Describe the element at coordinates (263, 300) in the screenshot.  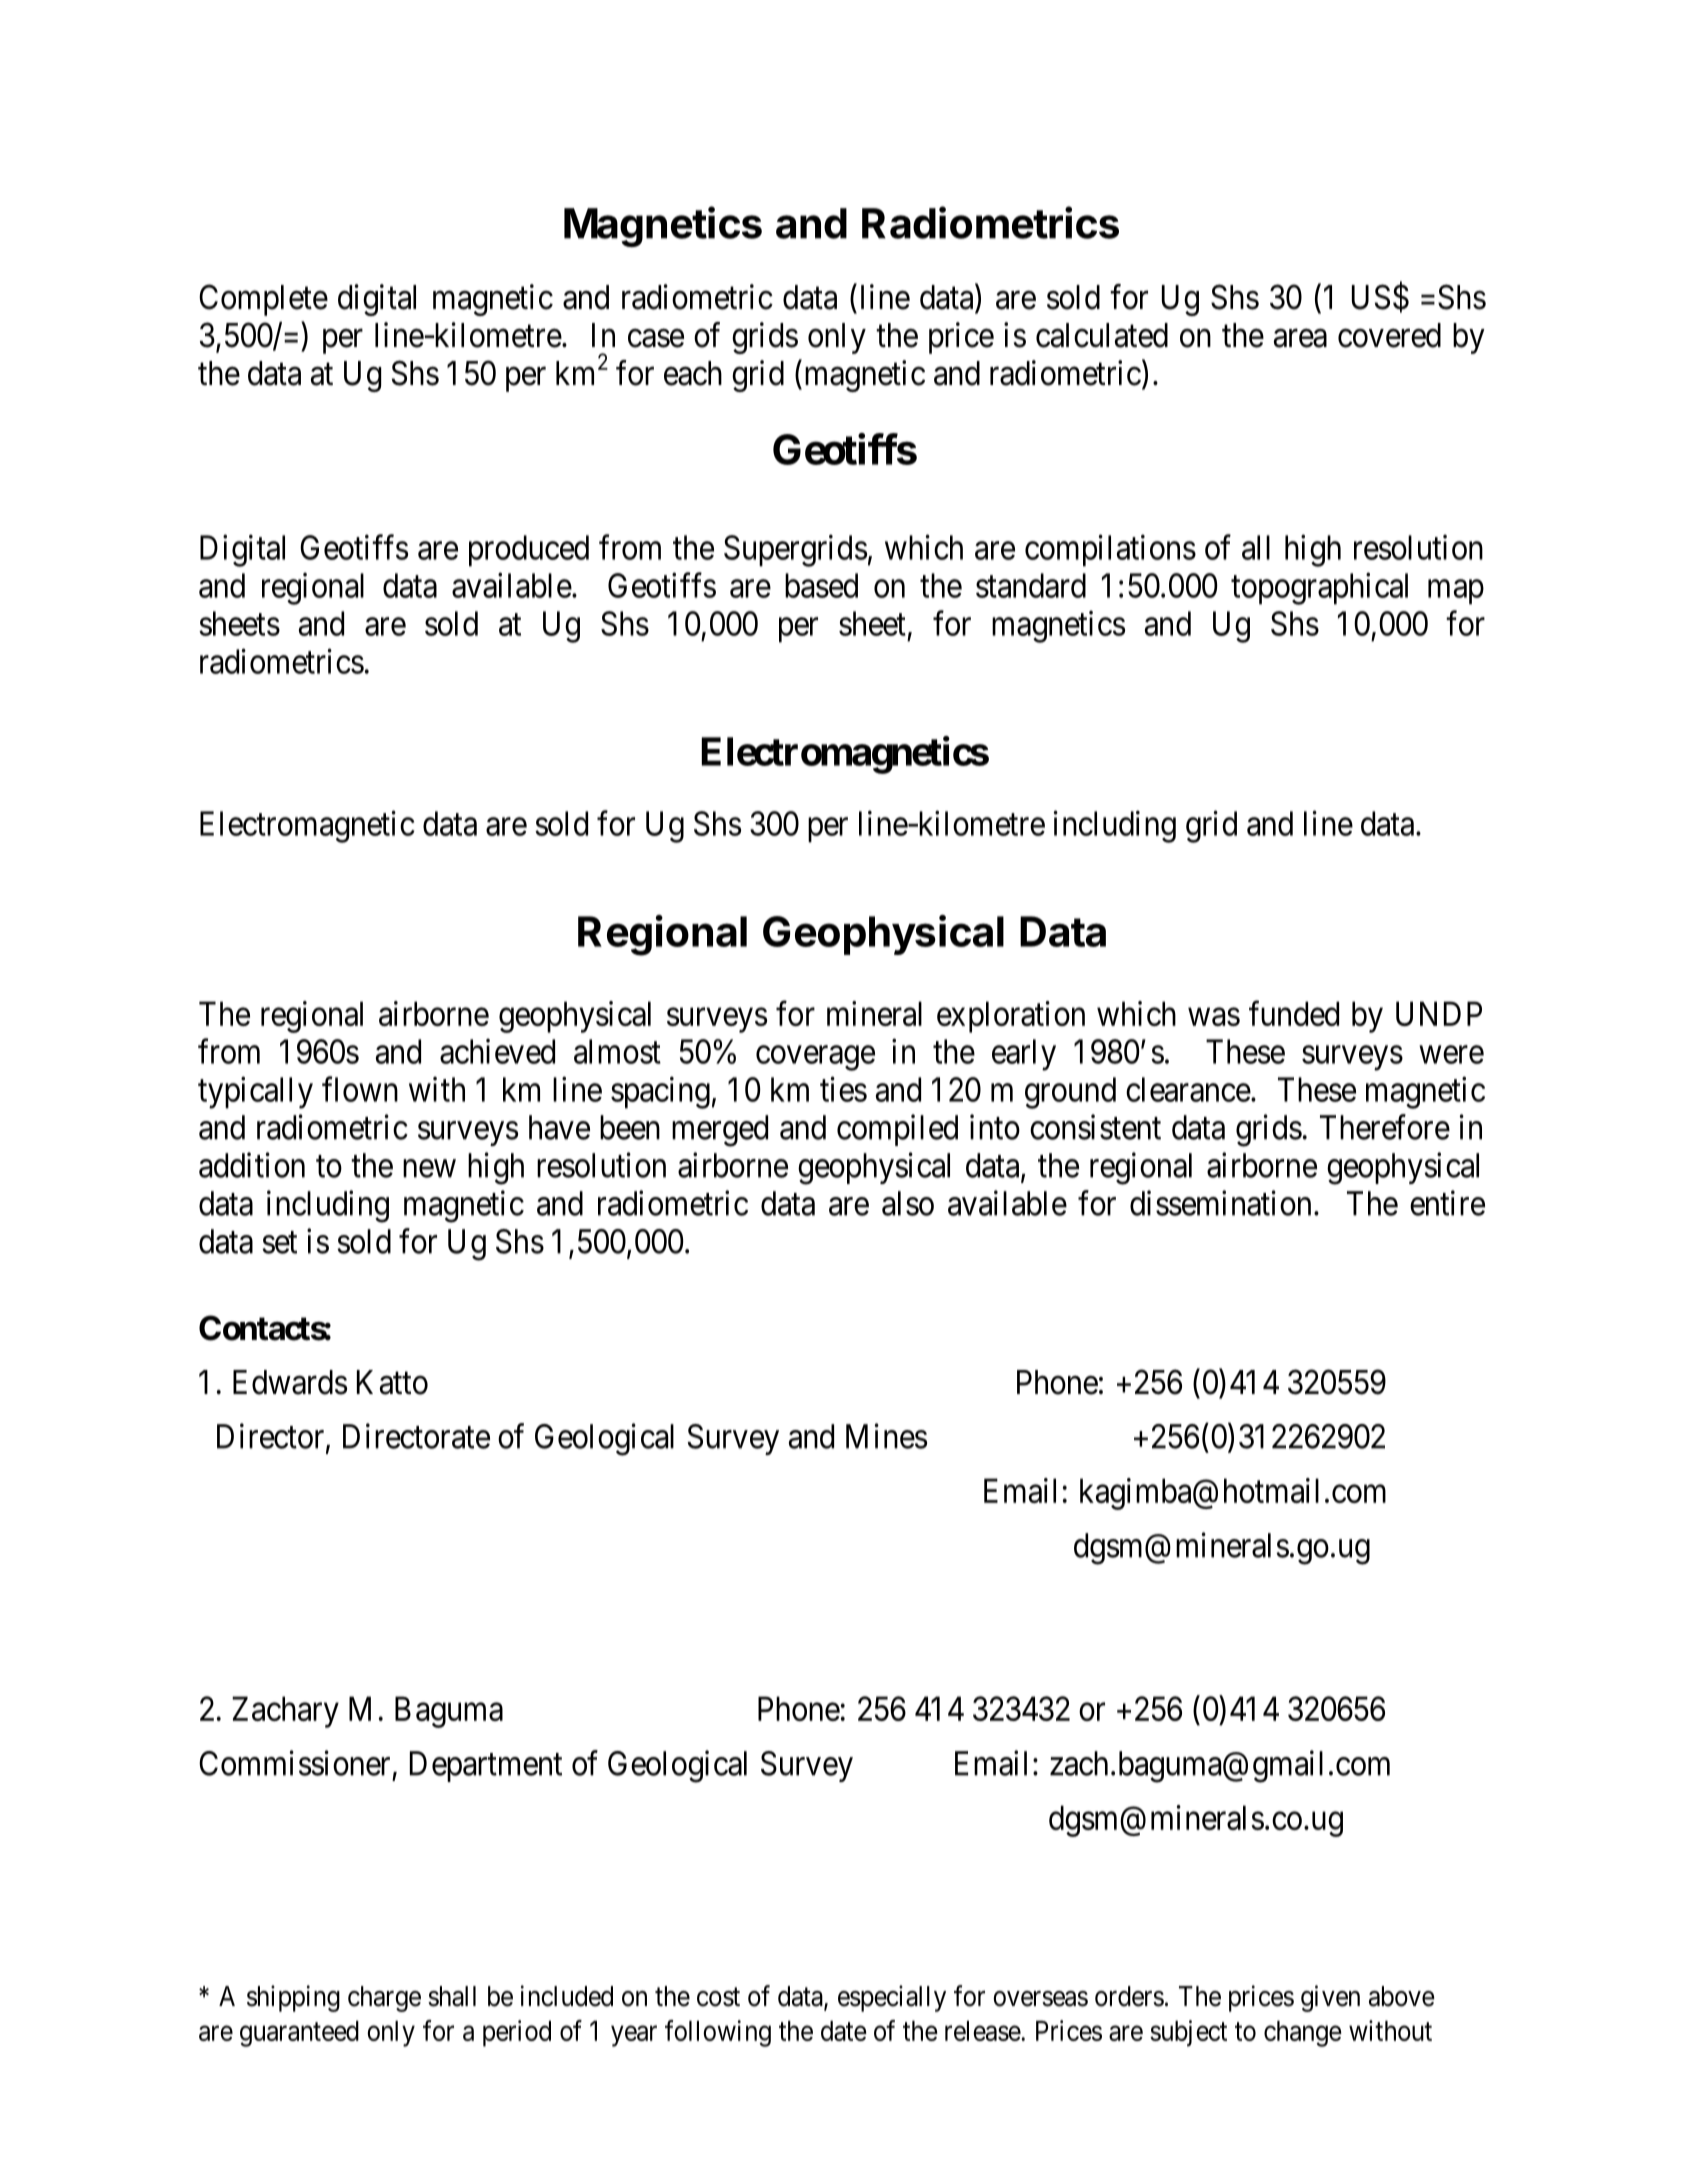
I see `Complete` at that location.
